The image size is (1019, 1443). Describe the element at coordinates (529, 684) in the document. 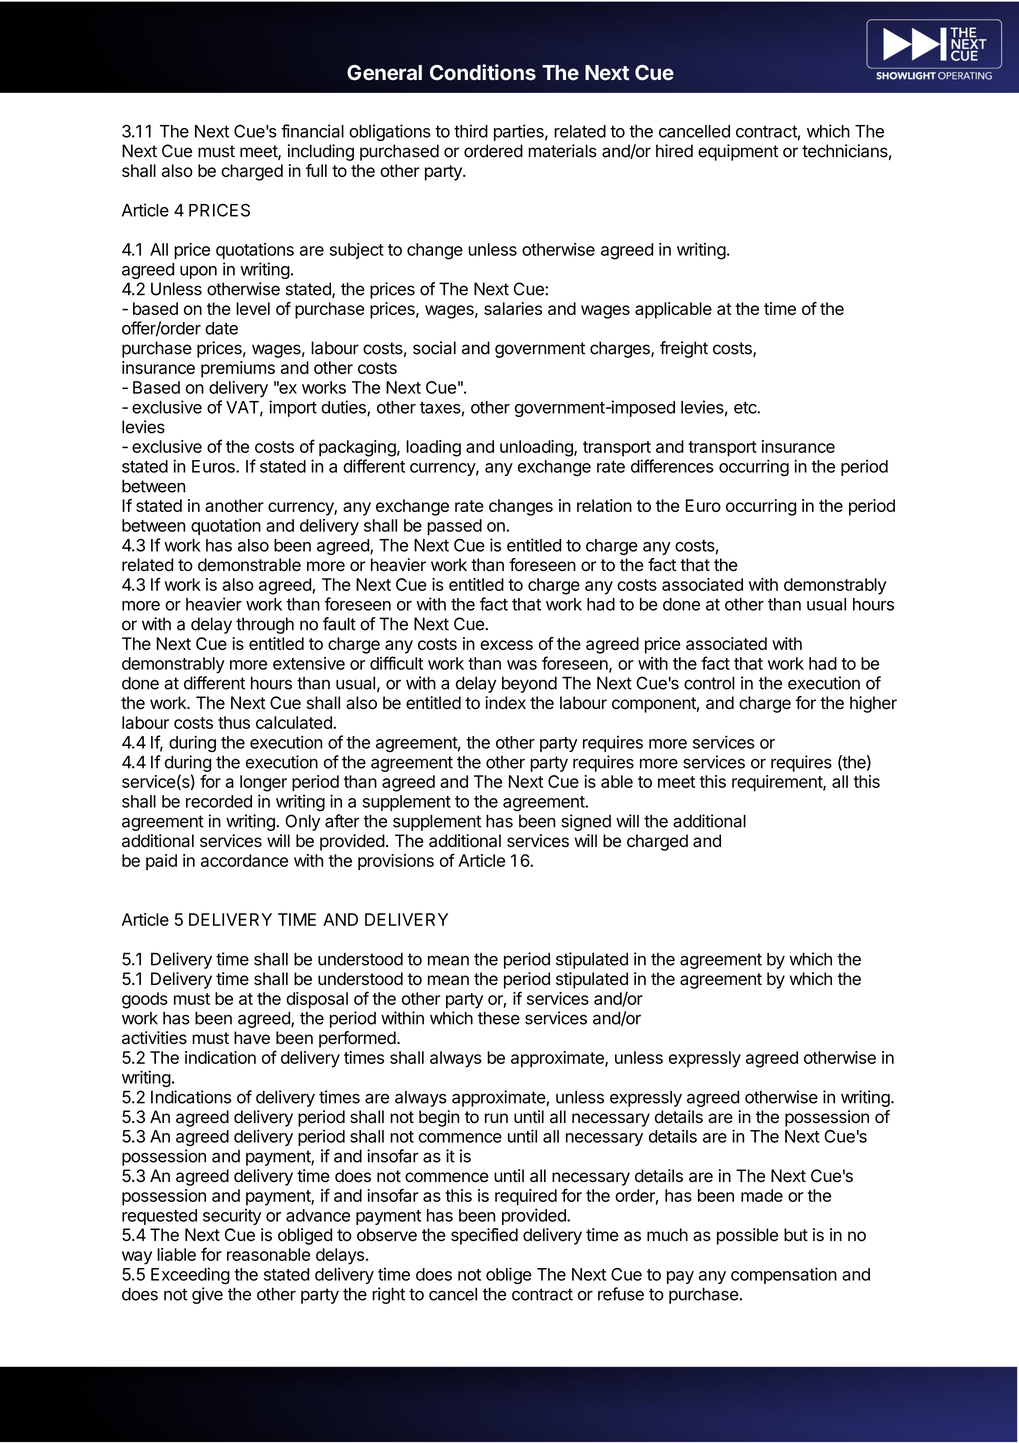

I see `beyond` at that location.
